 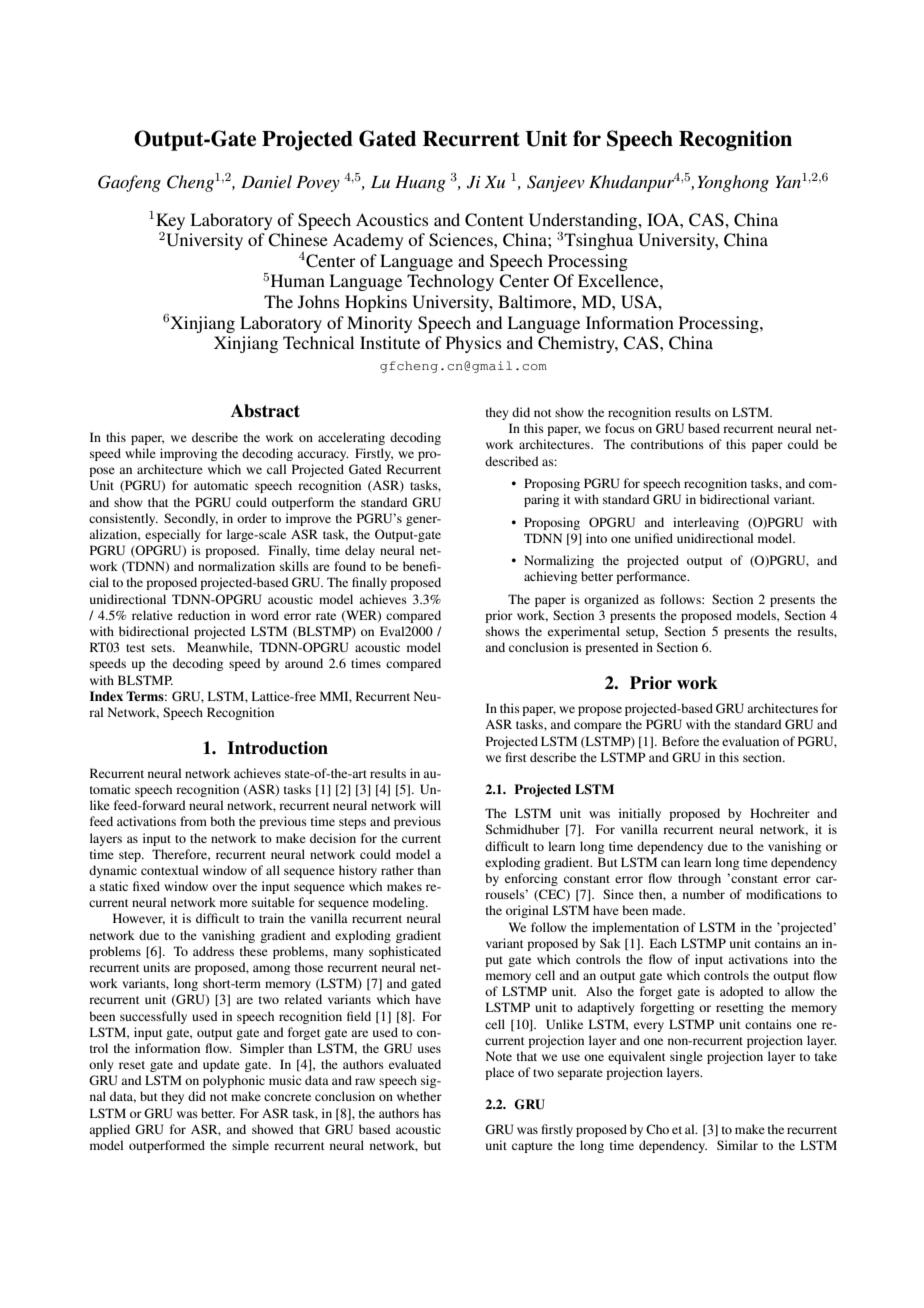 I want to click on Daniel, so click(x=266, y=181).
